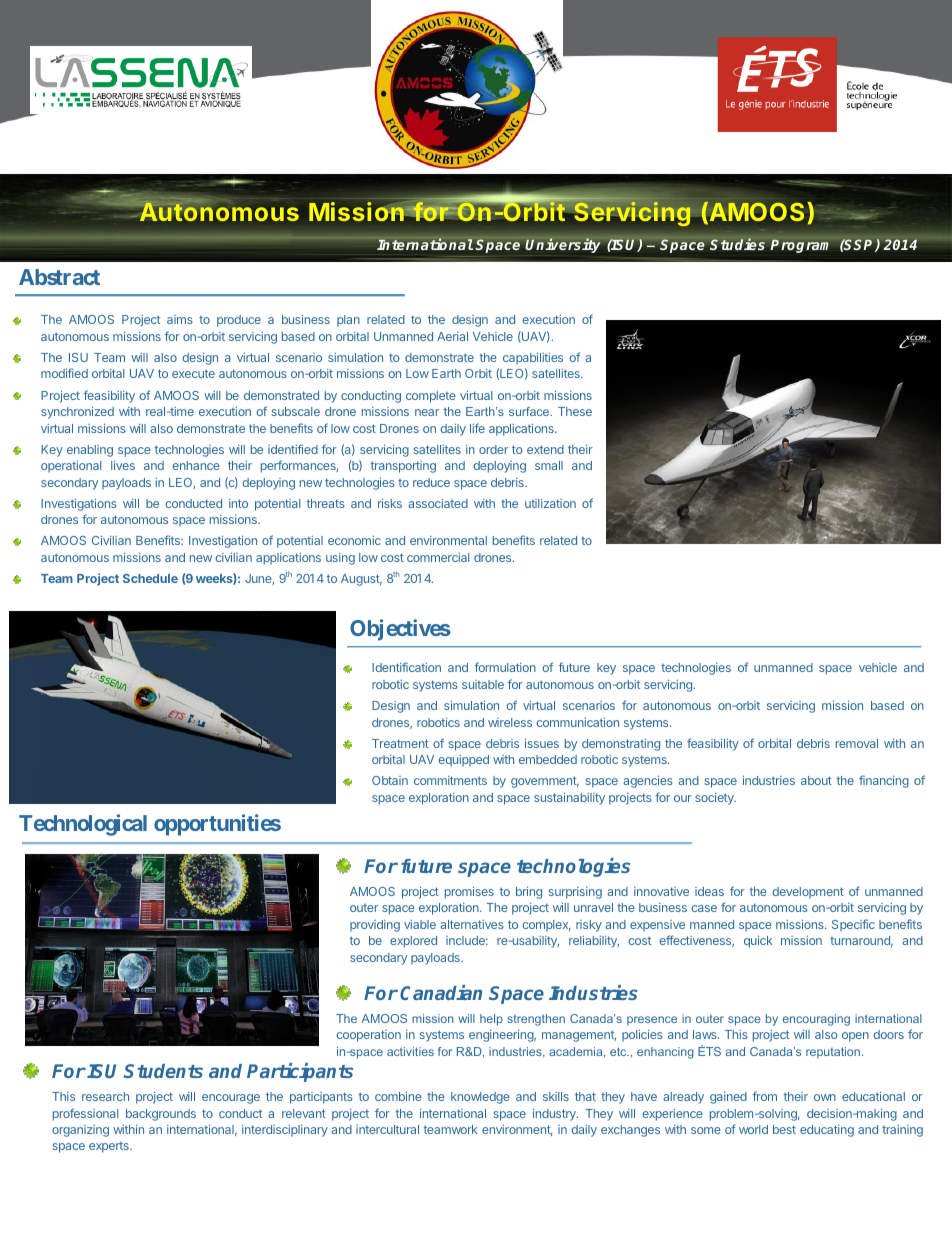  I want to click on removal, so click(857, 743).
